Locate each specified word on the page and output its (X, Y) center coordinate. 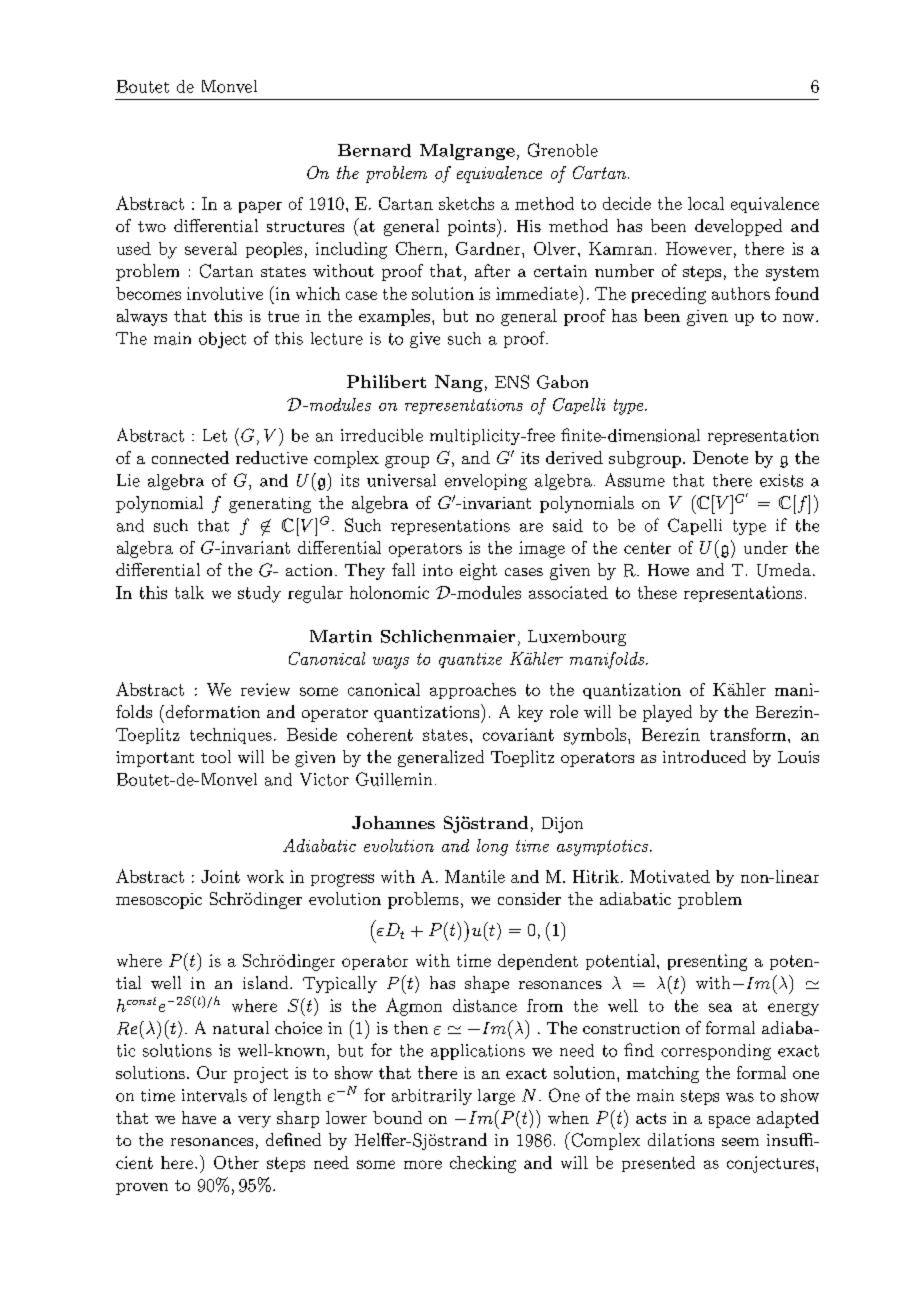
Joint (220, 876)
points (471, 228)
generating (270, 505)
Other (236, 1162)
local (706, 203)
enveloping (486, 482)
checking (483, 1164)
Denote (720, 457)
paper (260, 207)
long (492, 847)
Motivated (670, 876)
